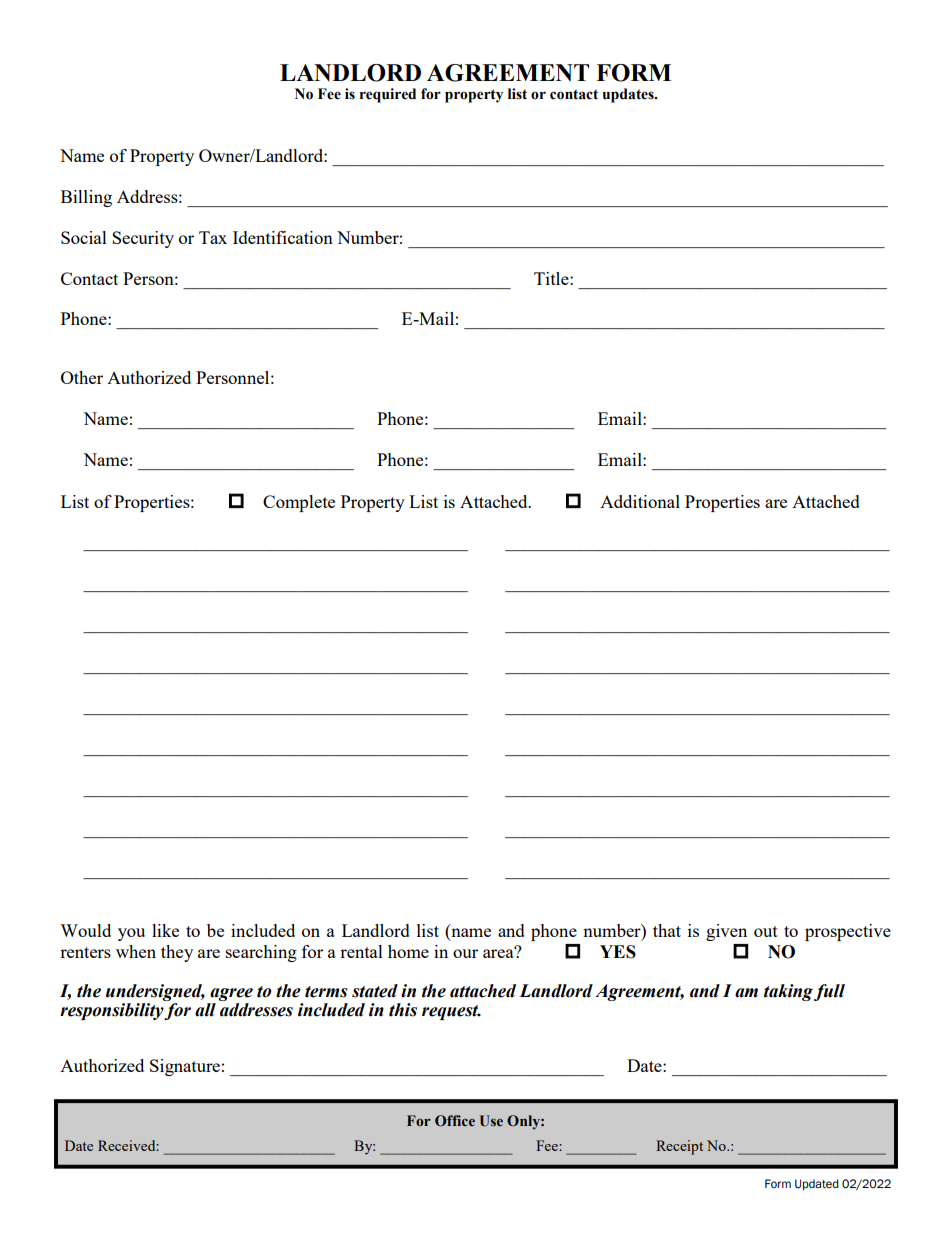  What do you see at coordinates (465, 953) in the screenshot?
I see `our` at bounding box center [465, 953].
